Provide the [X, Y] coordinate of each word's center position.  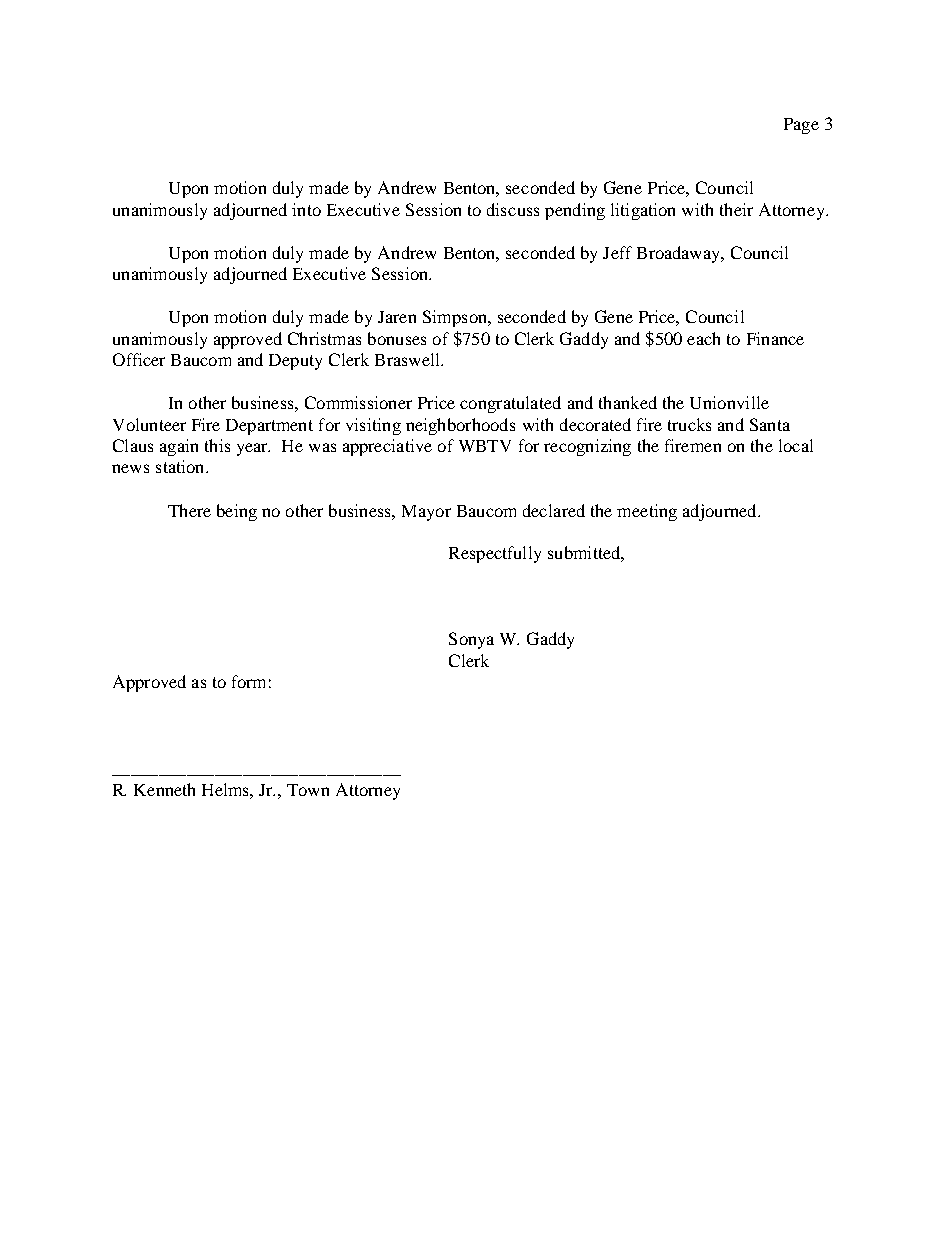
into [306, 209]
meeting [647, 512]
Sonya [471, 640]
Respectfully [495, 554]
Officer [139, 359]
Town [308, 790]
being [237, 512]
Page [801, 126]
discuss [513, 209]
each [703, 338]
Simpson [456, 318]
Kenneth [164, 789]
